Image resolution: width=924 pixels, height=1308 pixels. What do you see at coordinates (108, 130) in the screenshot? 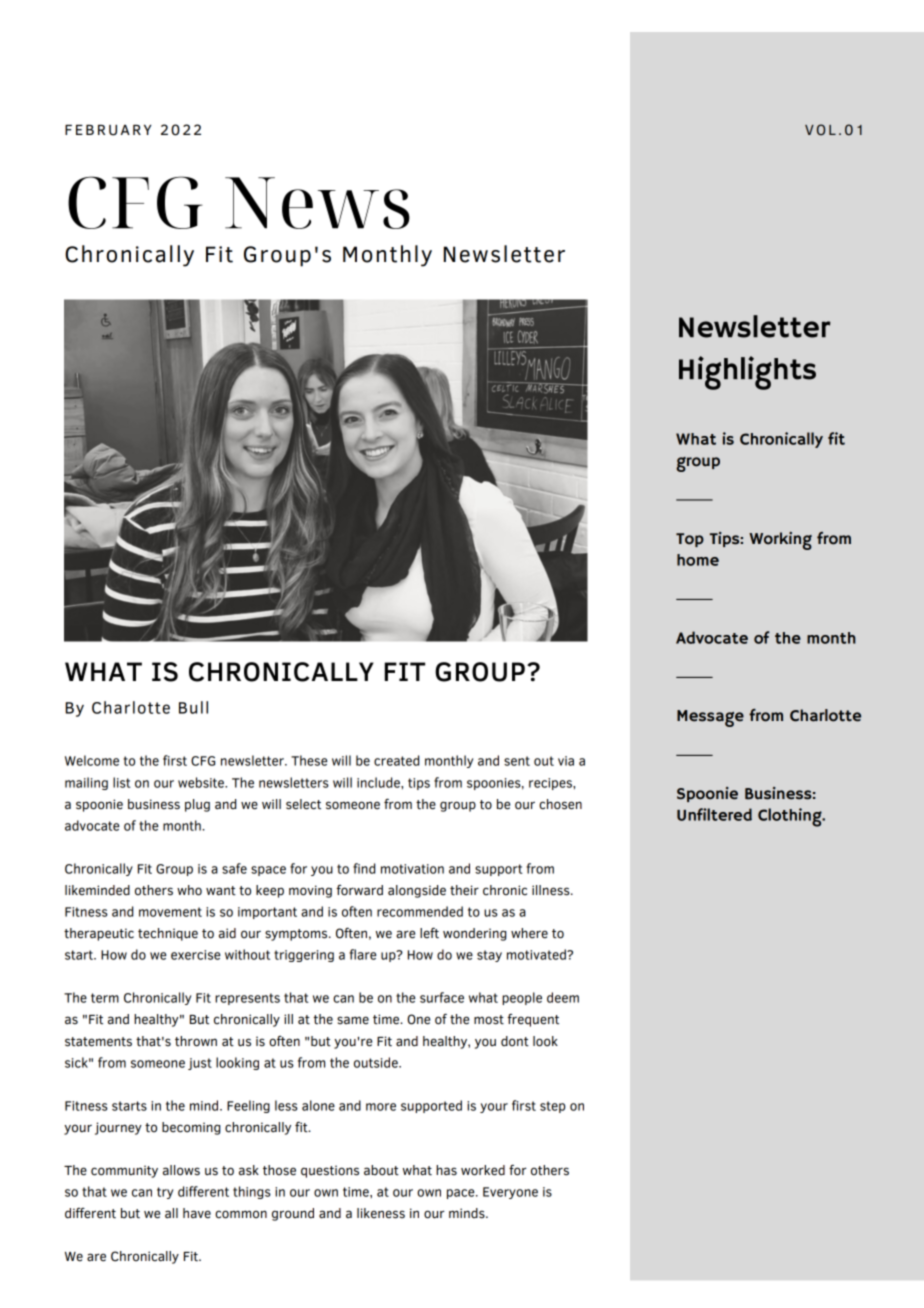
I see `FEBRUARY` at bounding box center [108, 130].
